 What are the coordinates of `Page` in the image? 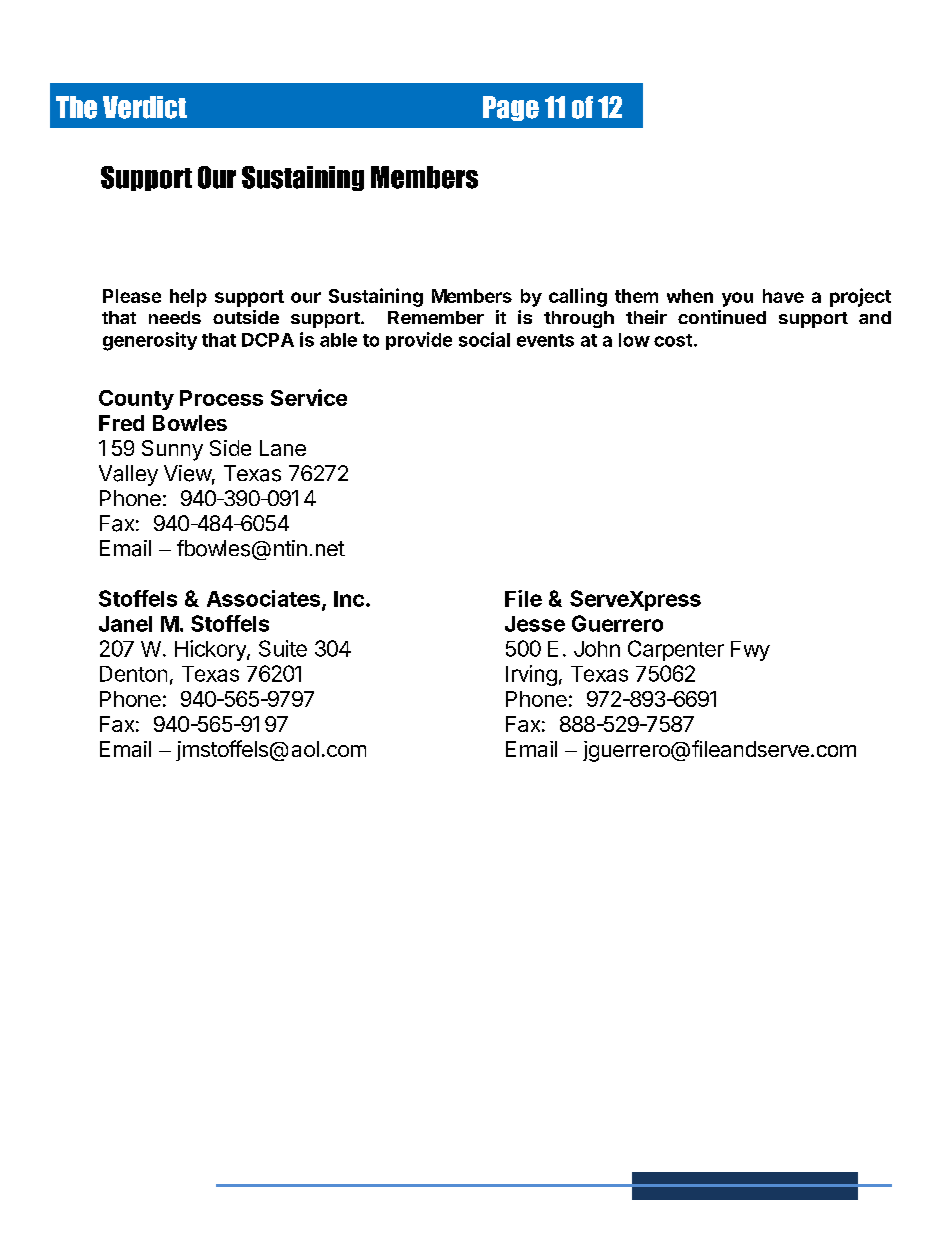 It's located at (511, 108).
